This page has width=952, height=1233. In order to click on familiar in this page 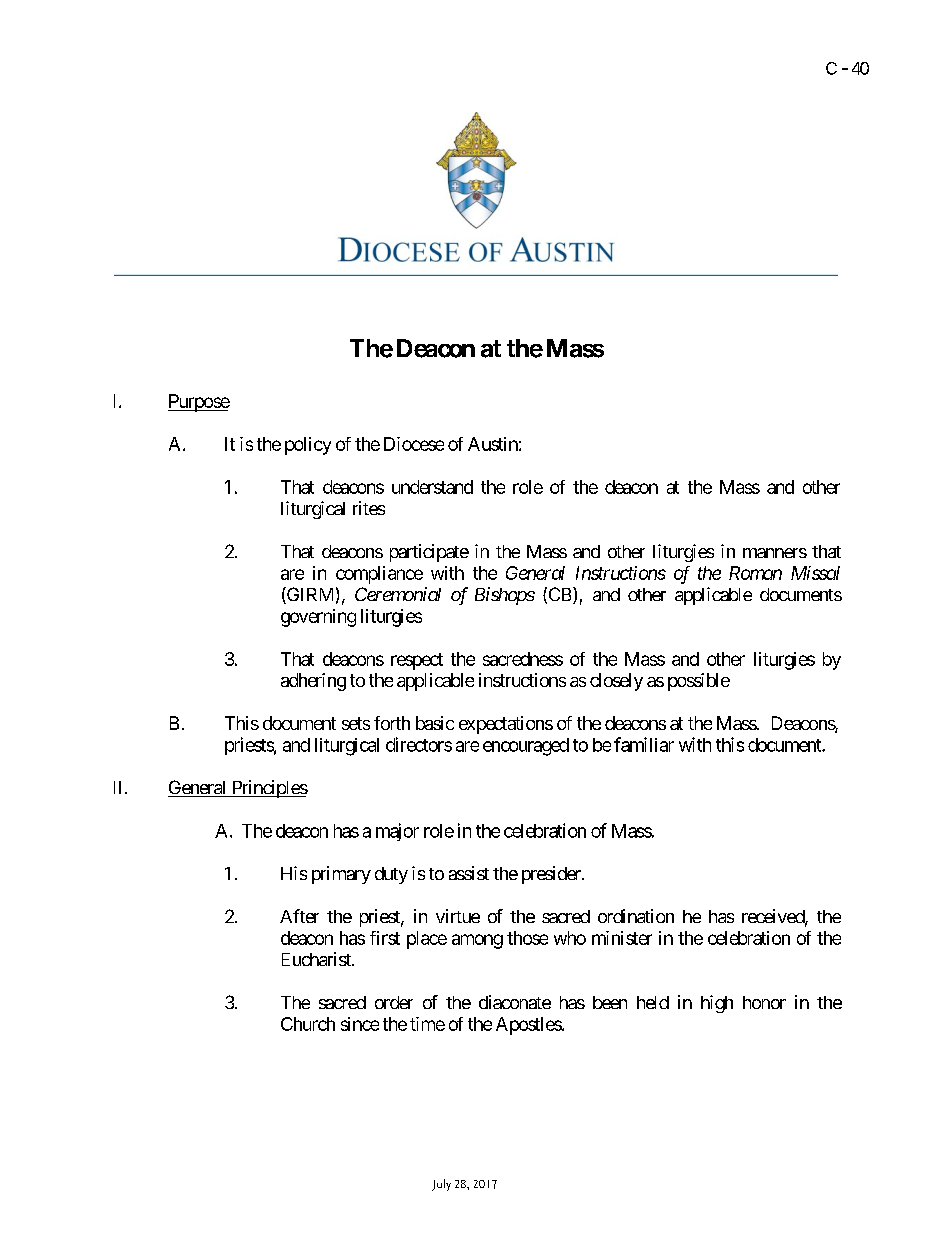, I will do `click(644, 744)`.
